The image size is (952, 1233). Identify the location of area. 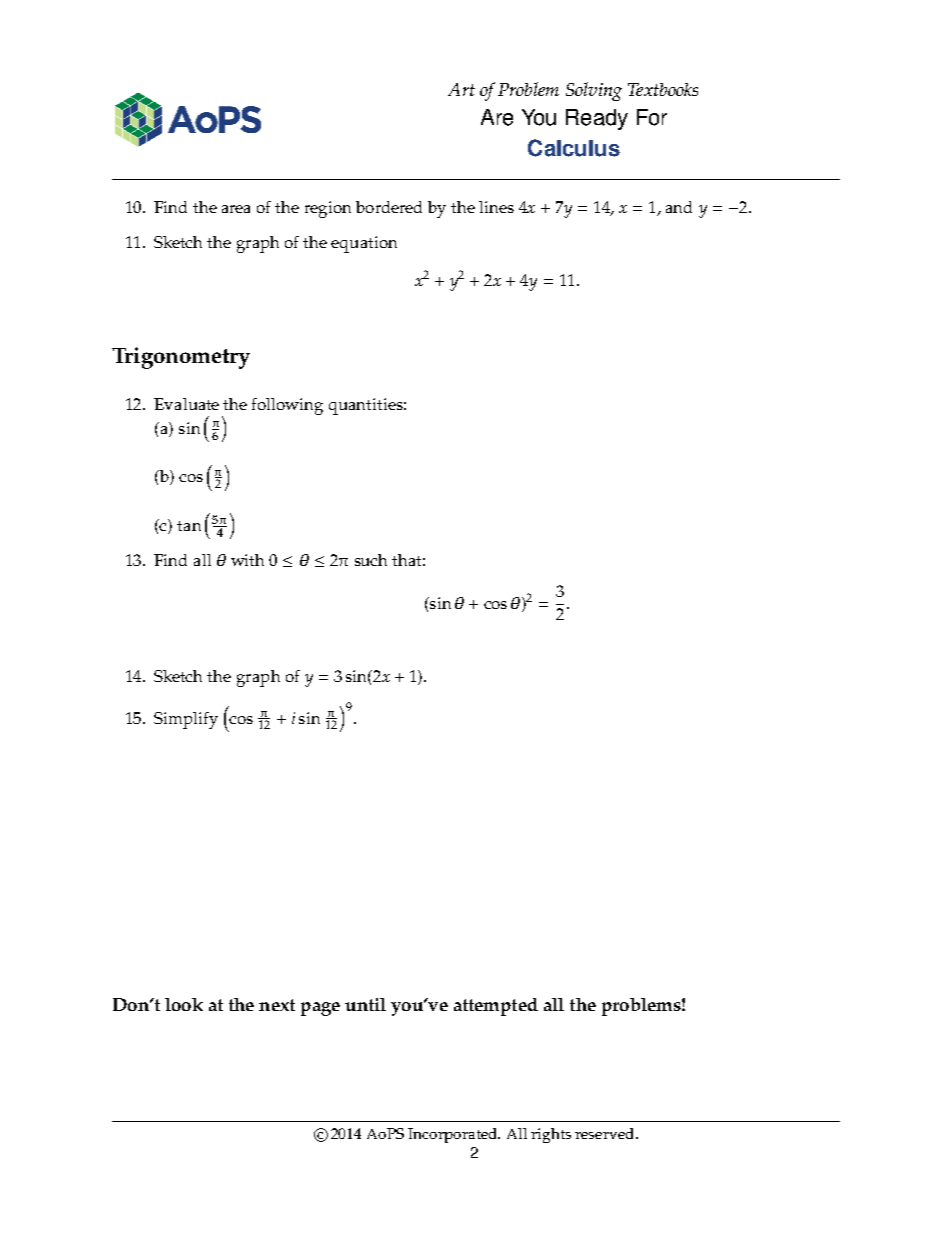
(236, 209).
